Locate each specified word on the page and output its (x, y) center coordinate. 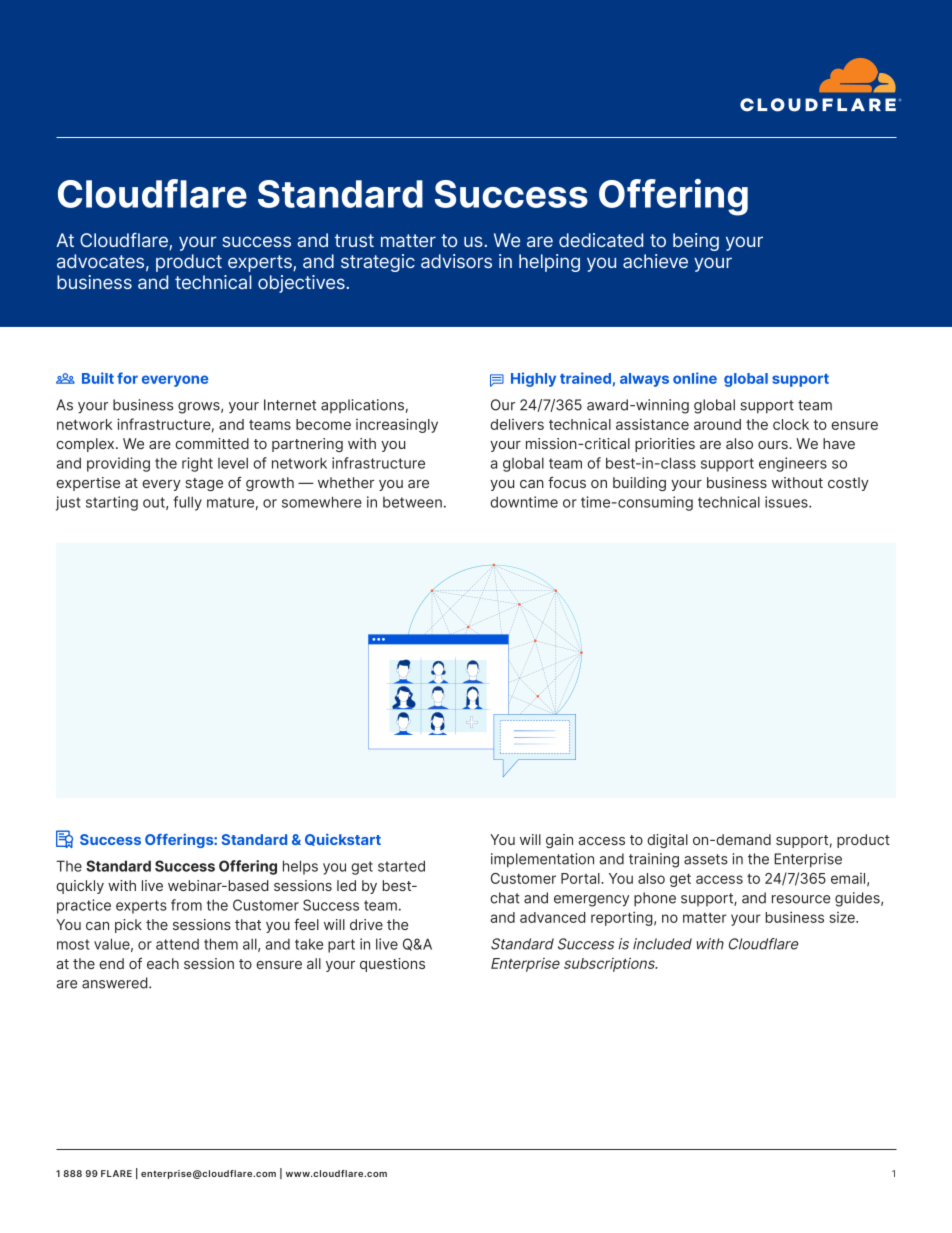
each (163, 963)
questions (392, 965)
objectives (302, 284)
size (843, 917)
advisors (456, 261)
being (696, 242)
